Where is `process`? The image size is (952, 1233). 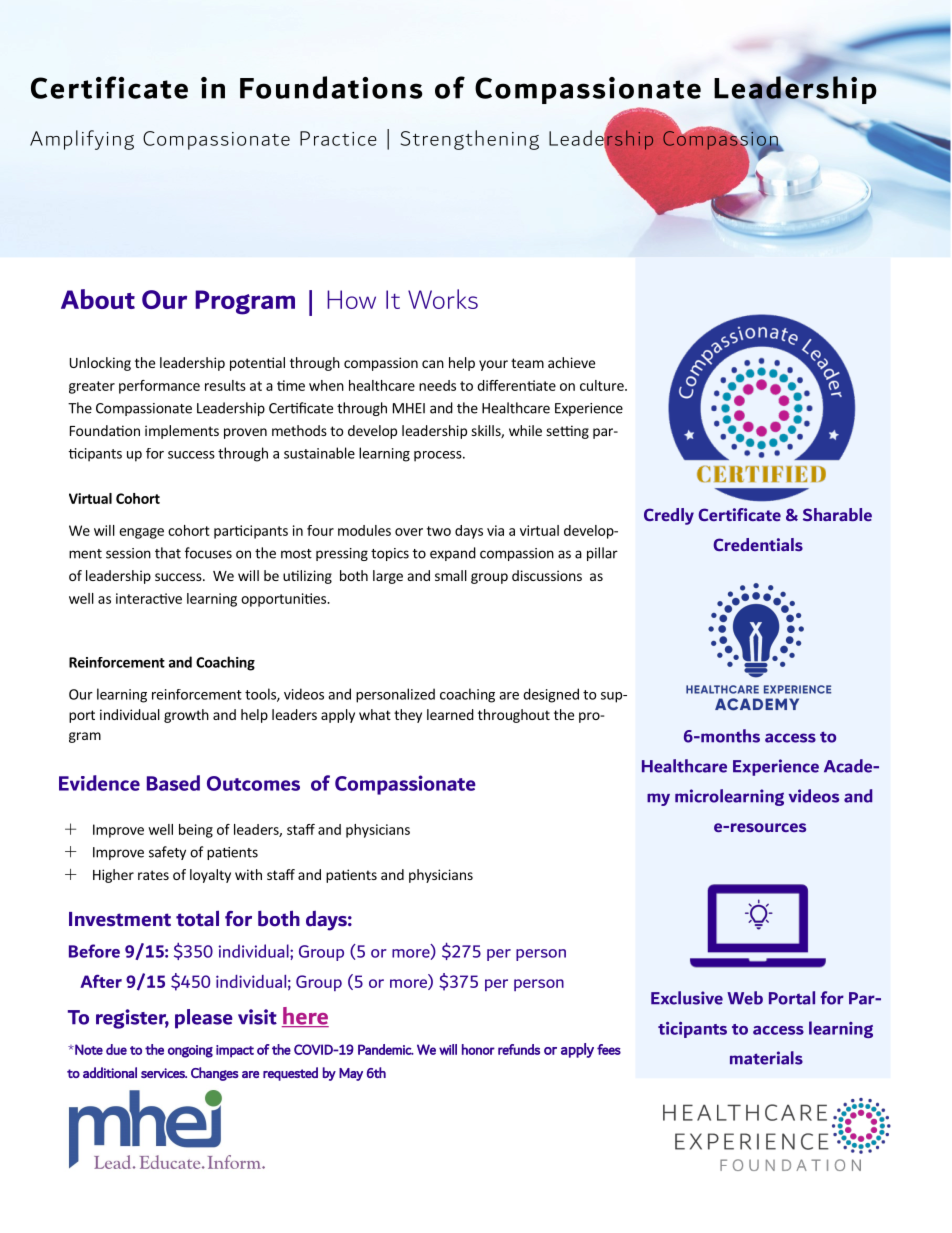
process is located at coordinates (439, 456).
